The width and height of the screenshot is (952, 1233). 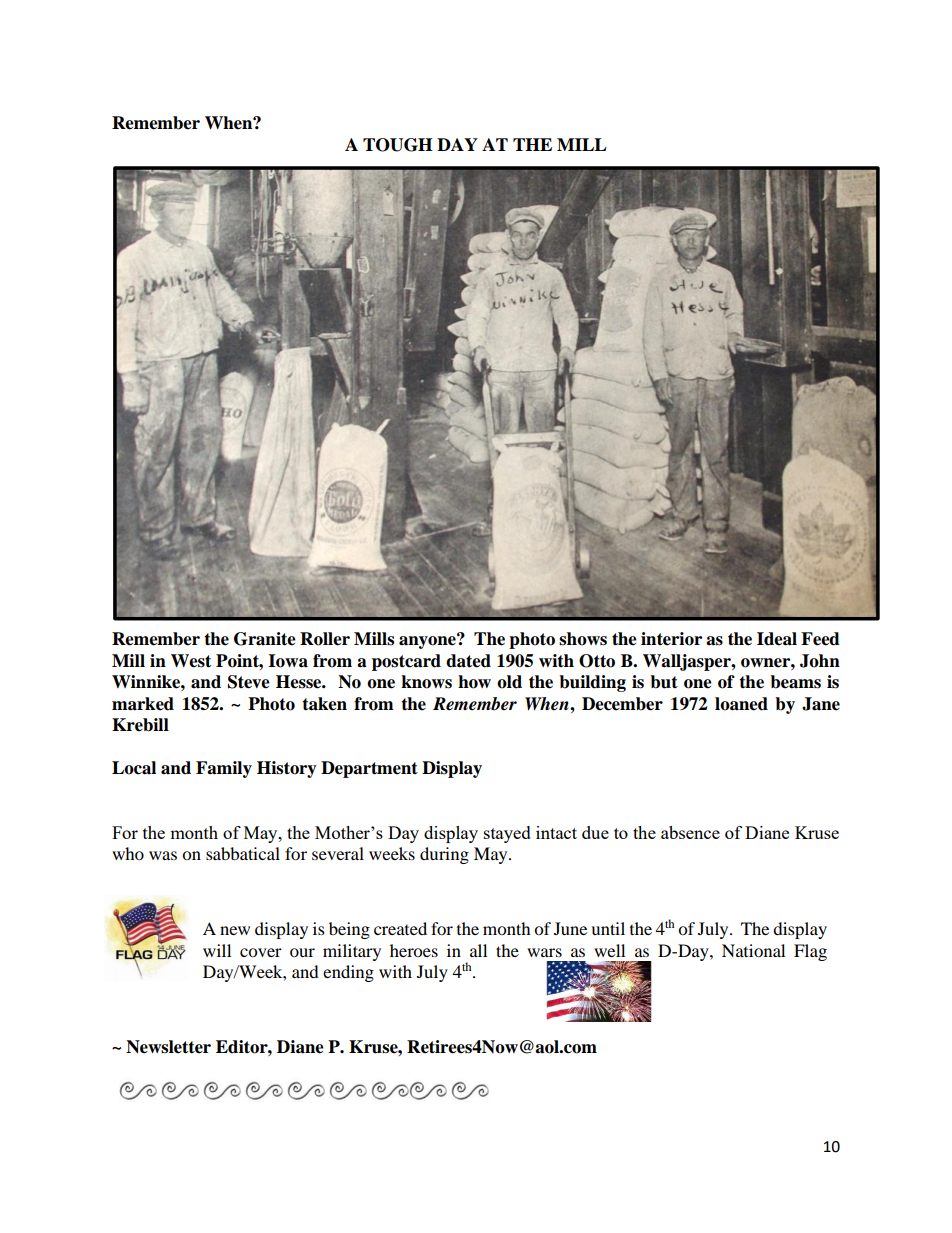 I want to click on interior, so click(x=671, y=639).
